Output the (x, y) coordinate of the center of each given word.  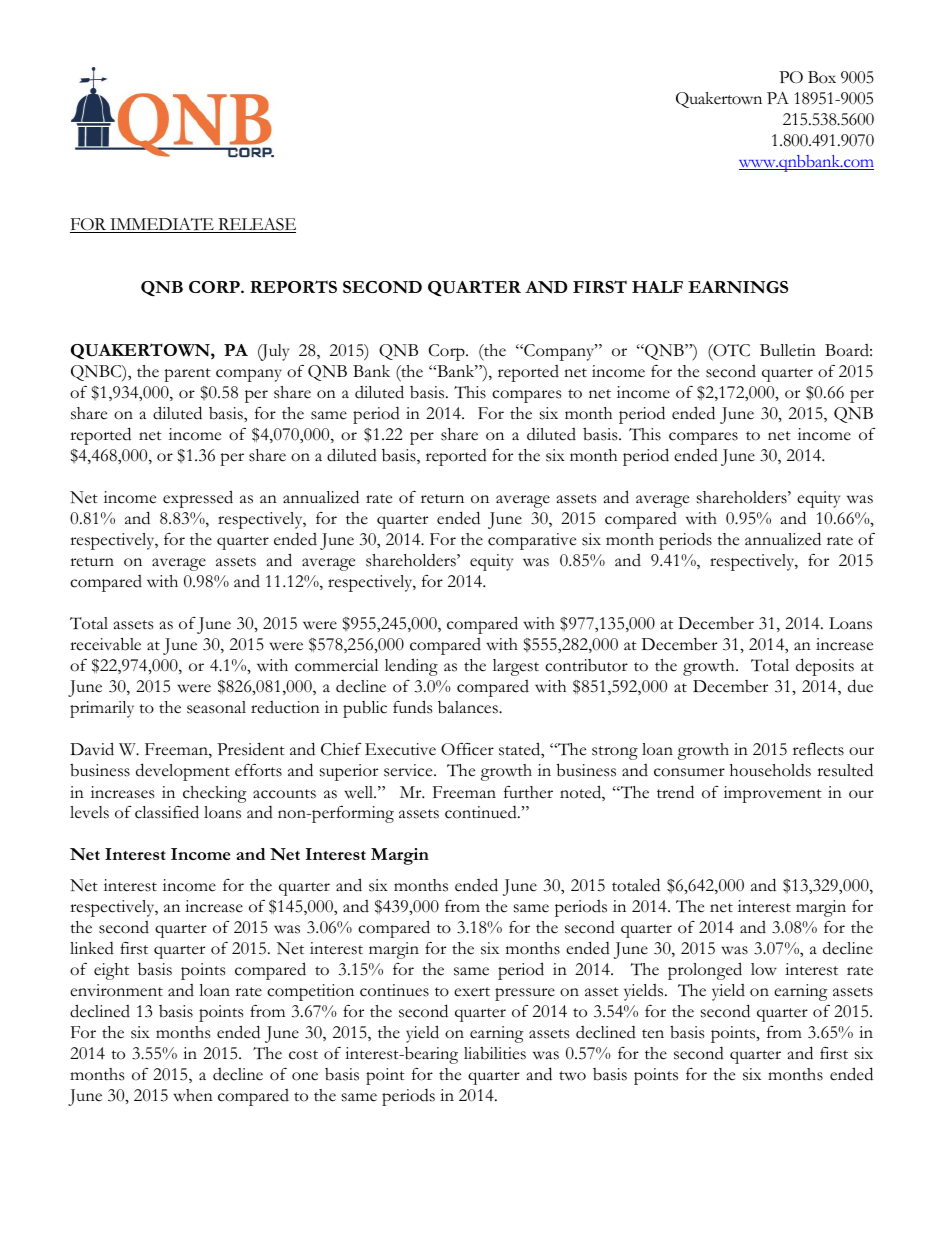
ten (653, 1034)
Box (822, 77)
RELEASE (256, 225)
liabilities (495, 1053)
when (193, 1095)
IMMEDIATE (162, 225)
